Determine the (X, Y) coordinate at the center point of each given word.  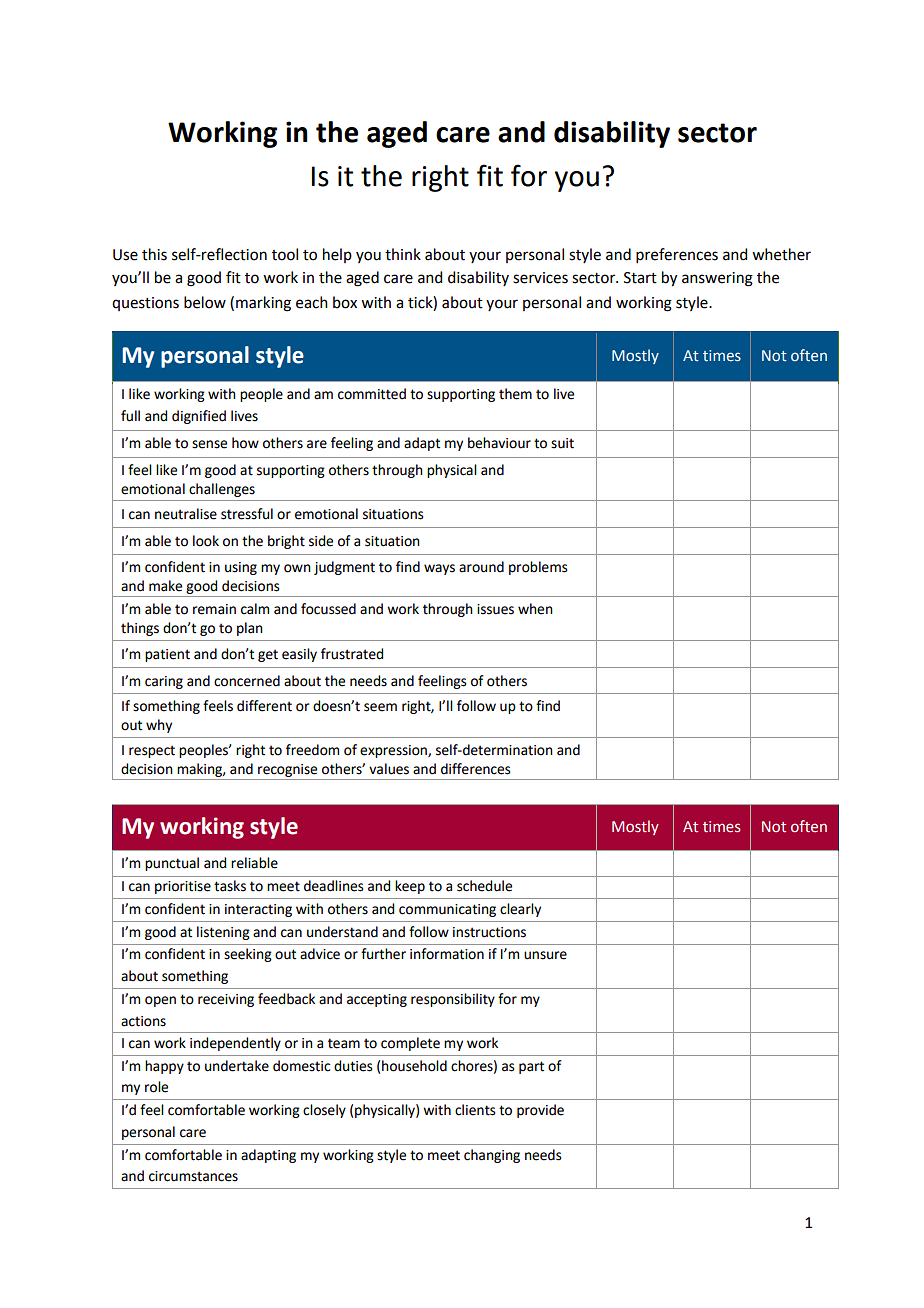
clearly (520, 910)
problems (538, 568)
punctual (172, 864)
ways (439, 569)
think (403, 254)
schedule (484, 886)
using (241, 568)
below (205, 302)
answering (717, 279)
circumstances (193, 1176)
